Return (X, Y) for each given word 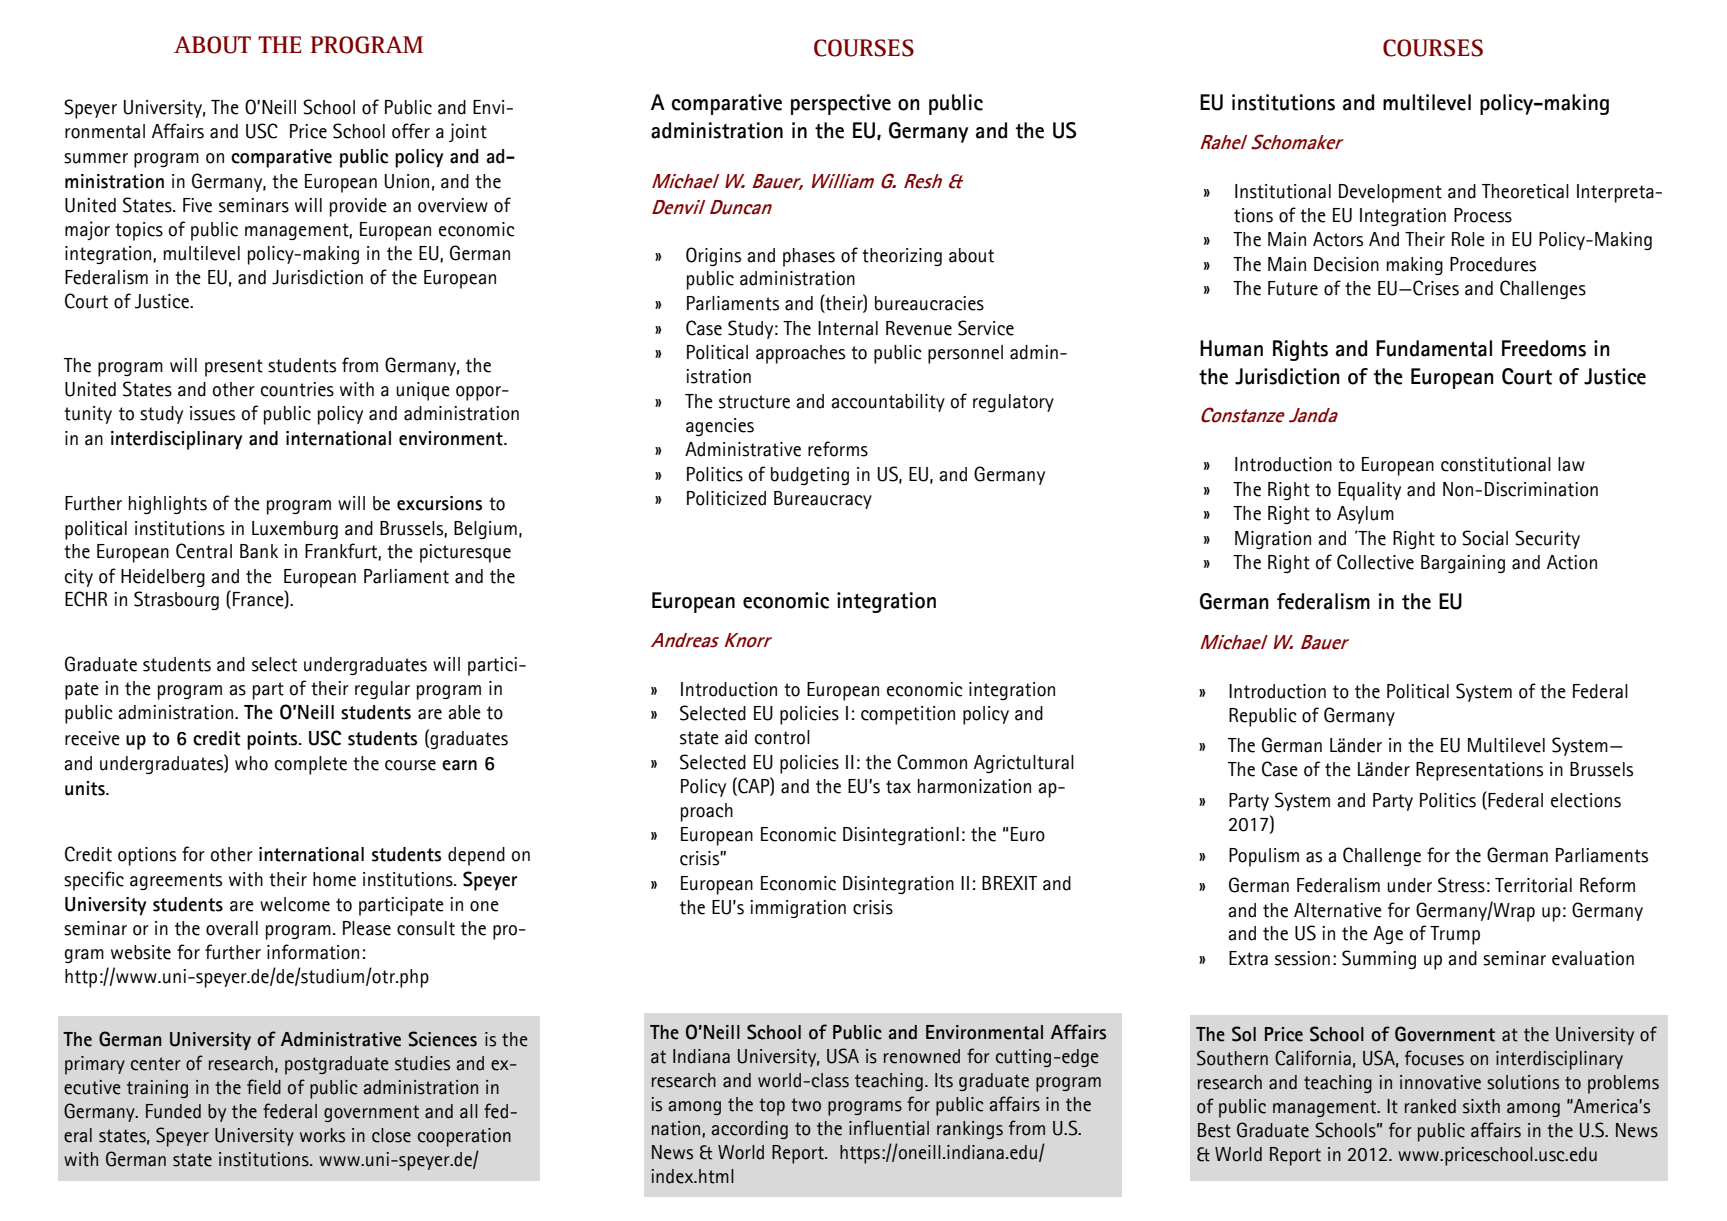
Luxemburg (295, 530)
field (264, 1087)
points (273, 740)
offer (411, 131)
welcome (295, 904)
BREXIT (1009, 883)
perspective (841, 104)
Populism (1264, 857)
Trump (1455, 935)
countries (297, 389)
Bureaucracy (823, 500)
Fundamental (1434, 348)
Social (1485, 538)
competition (908, 715)
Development (1390, 193)
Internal (848, 328)
